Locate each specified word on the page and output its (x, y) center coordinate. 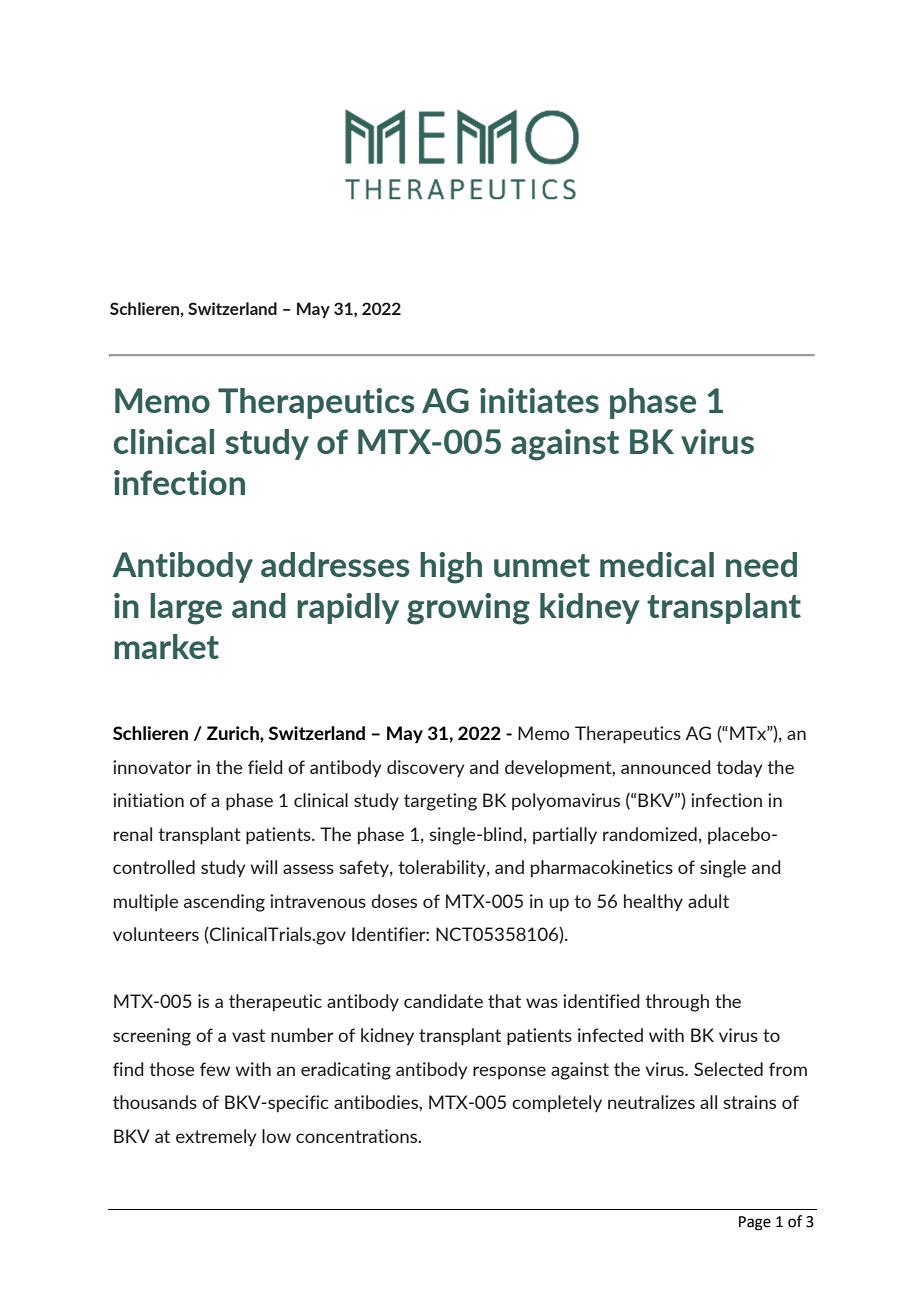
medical (657, 564)
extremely (216, 1137)
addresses (335, 564)
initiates (539, 400)
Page (755, 1223)
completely (557, 1103)
